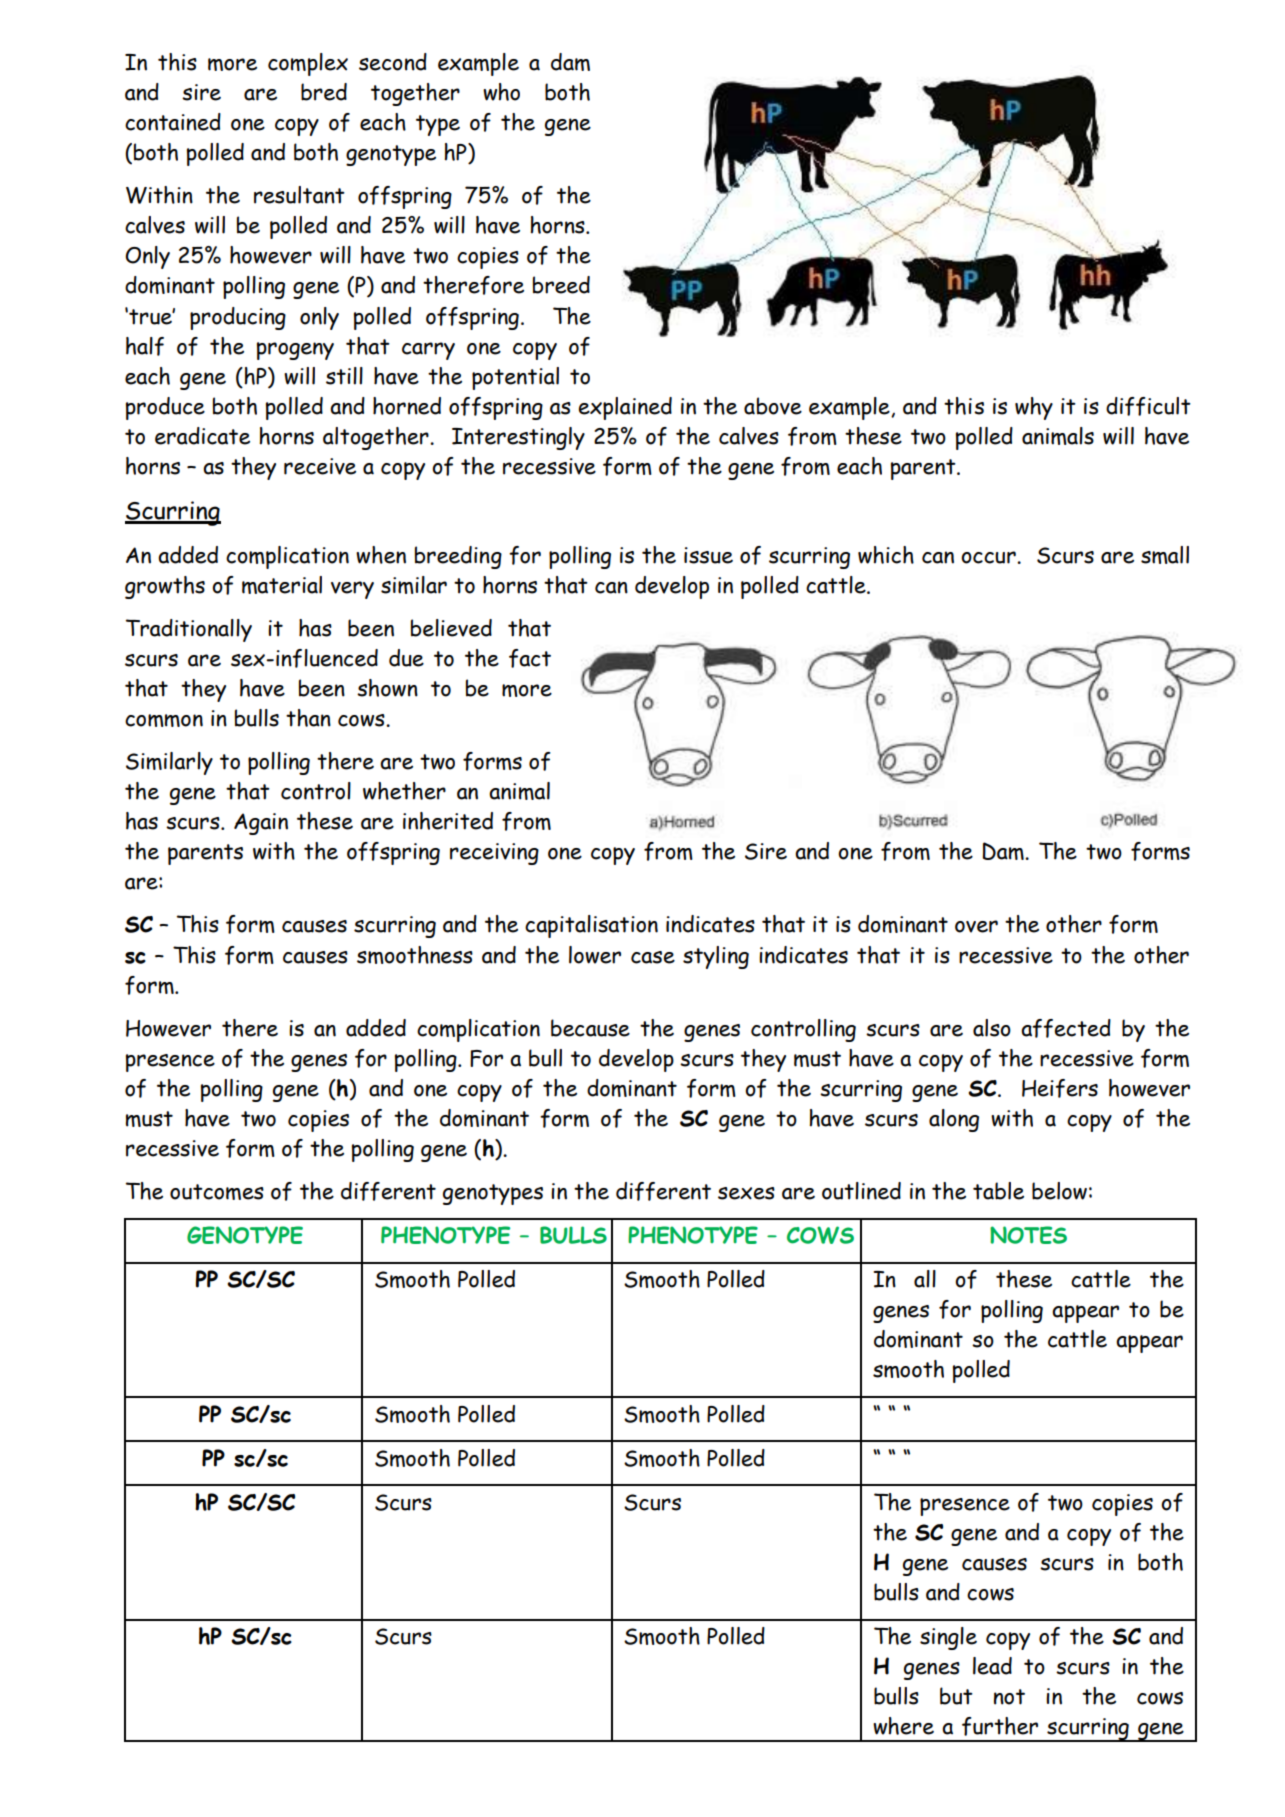 This page has height=1817, width=1285. I want to click on bred, so click(324, 92).
